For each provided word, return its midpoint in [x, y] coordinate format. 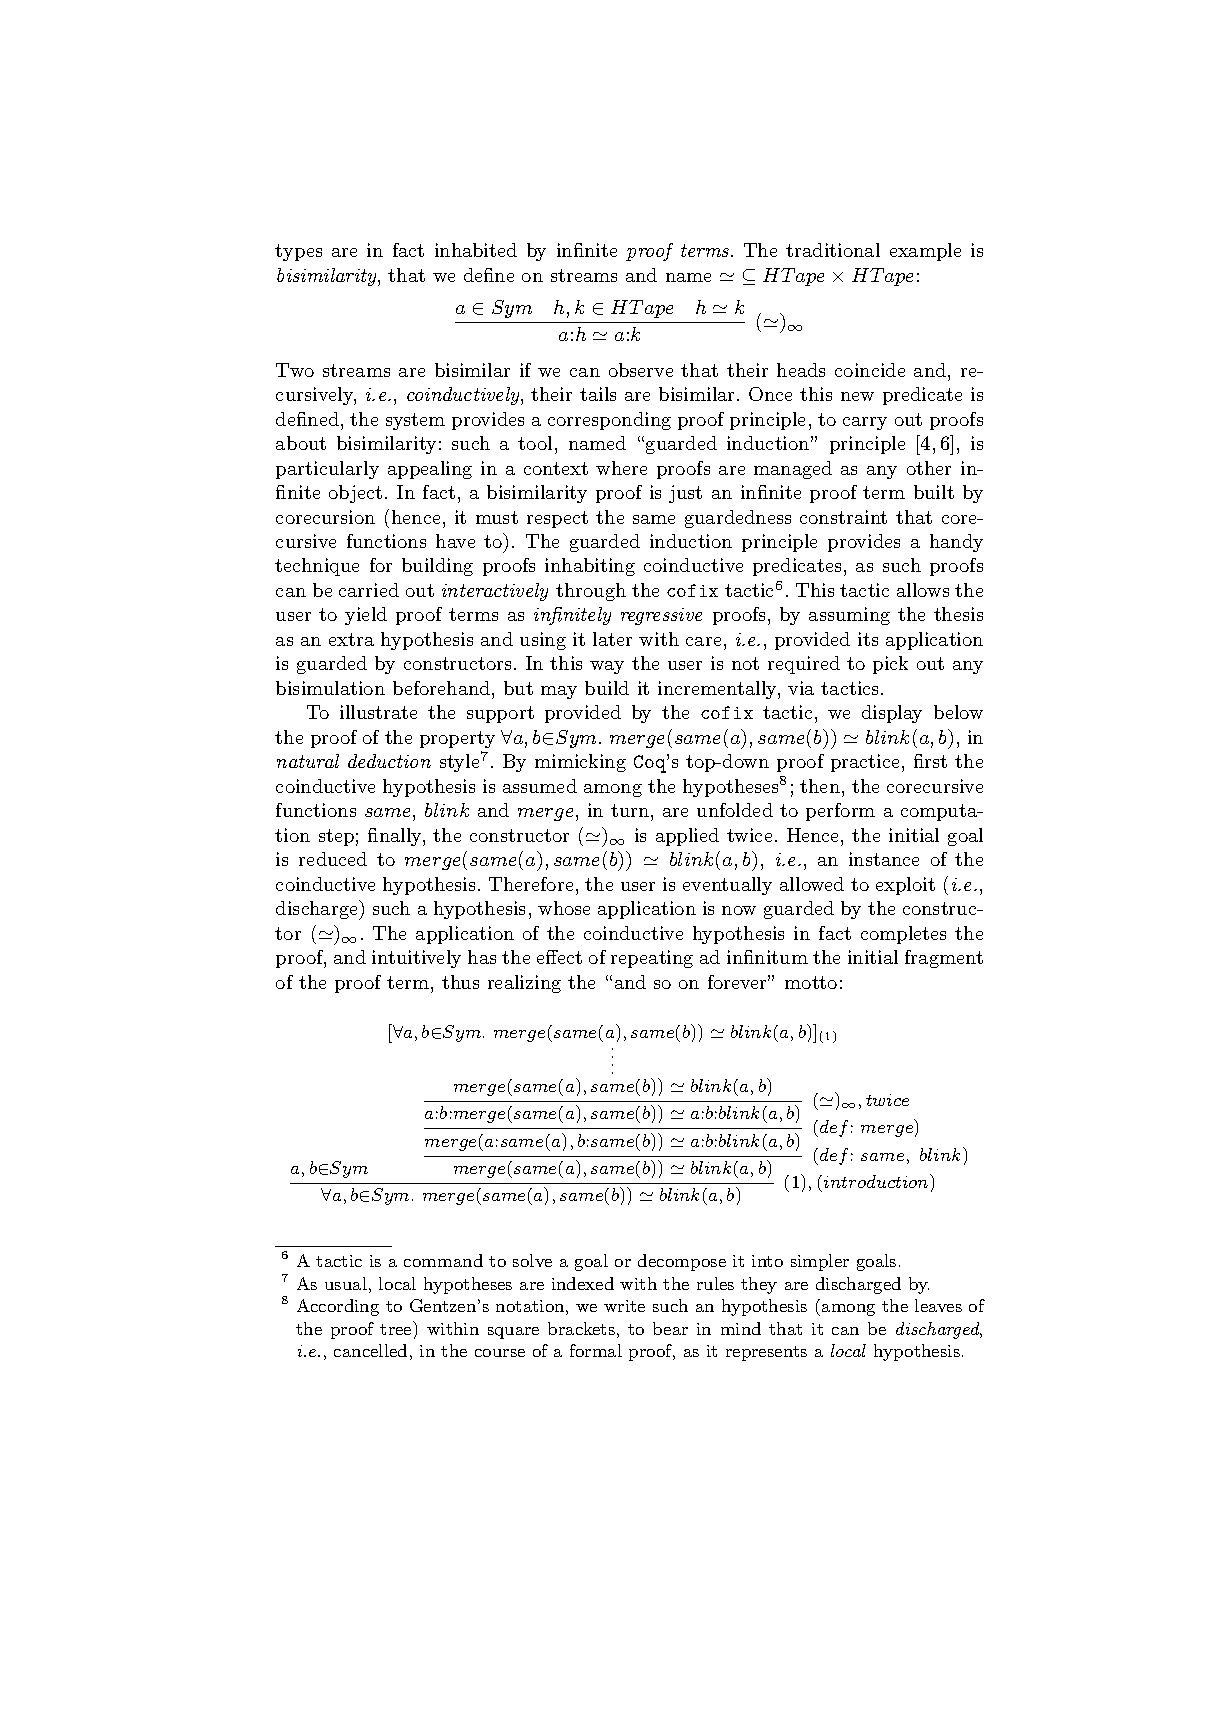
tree [397, 1328]
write [624, 1306]
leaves [938, 1305]
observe [641, 370]
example [925, 252]
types [298, 252]
